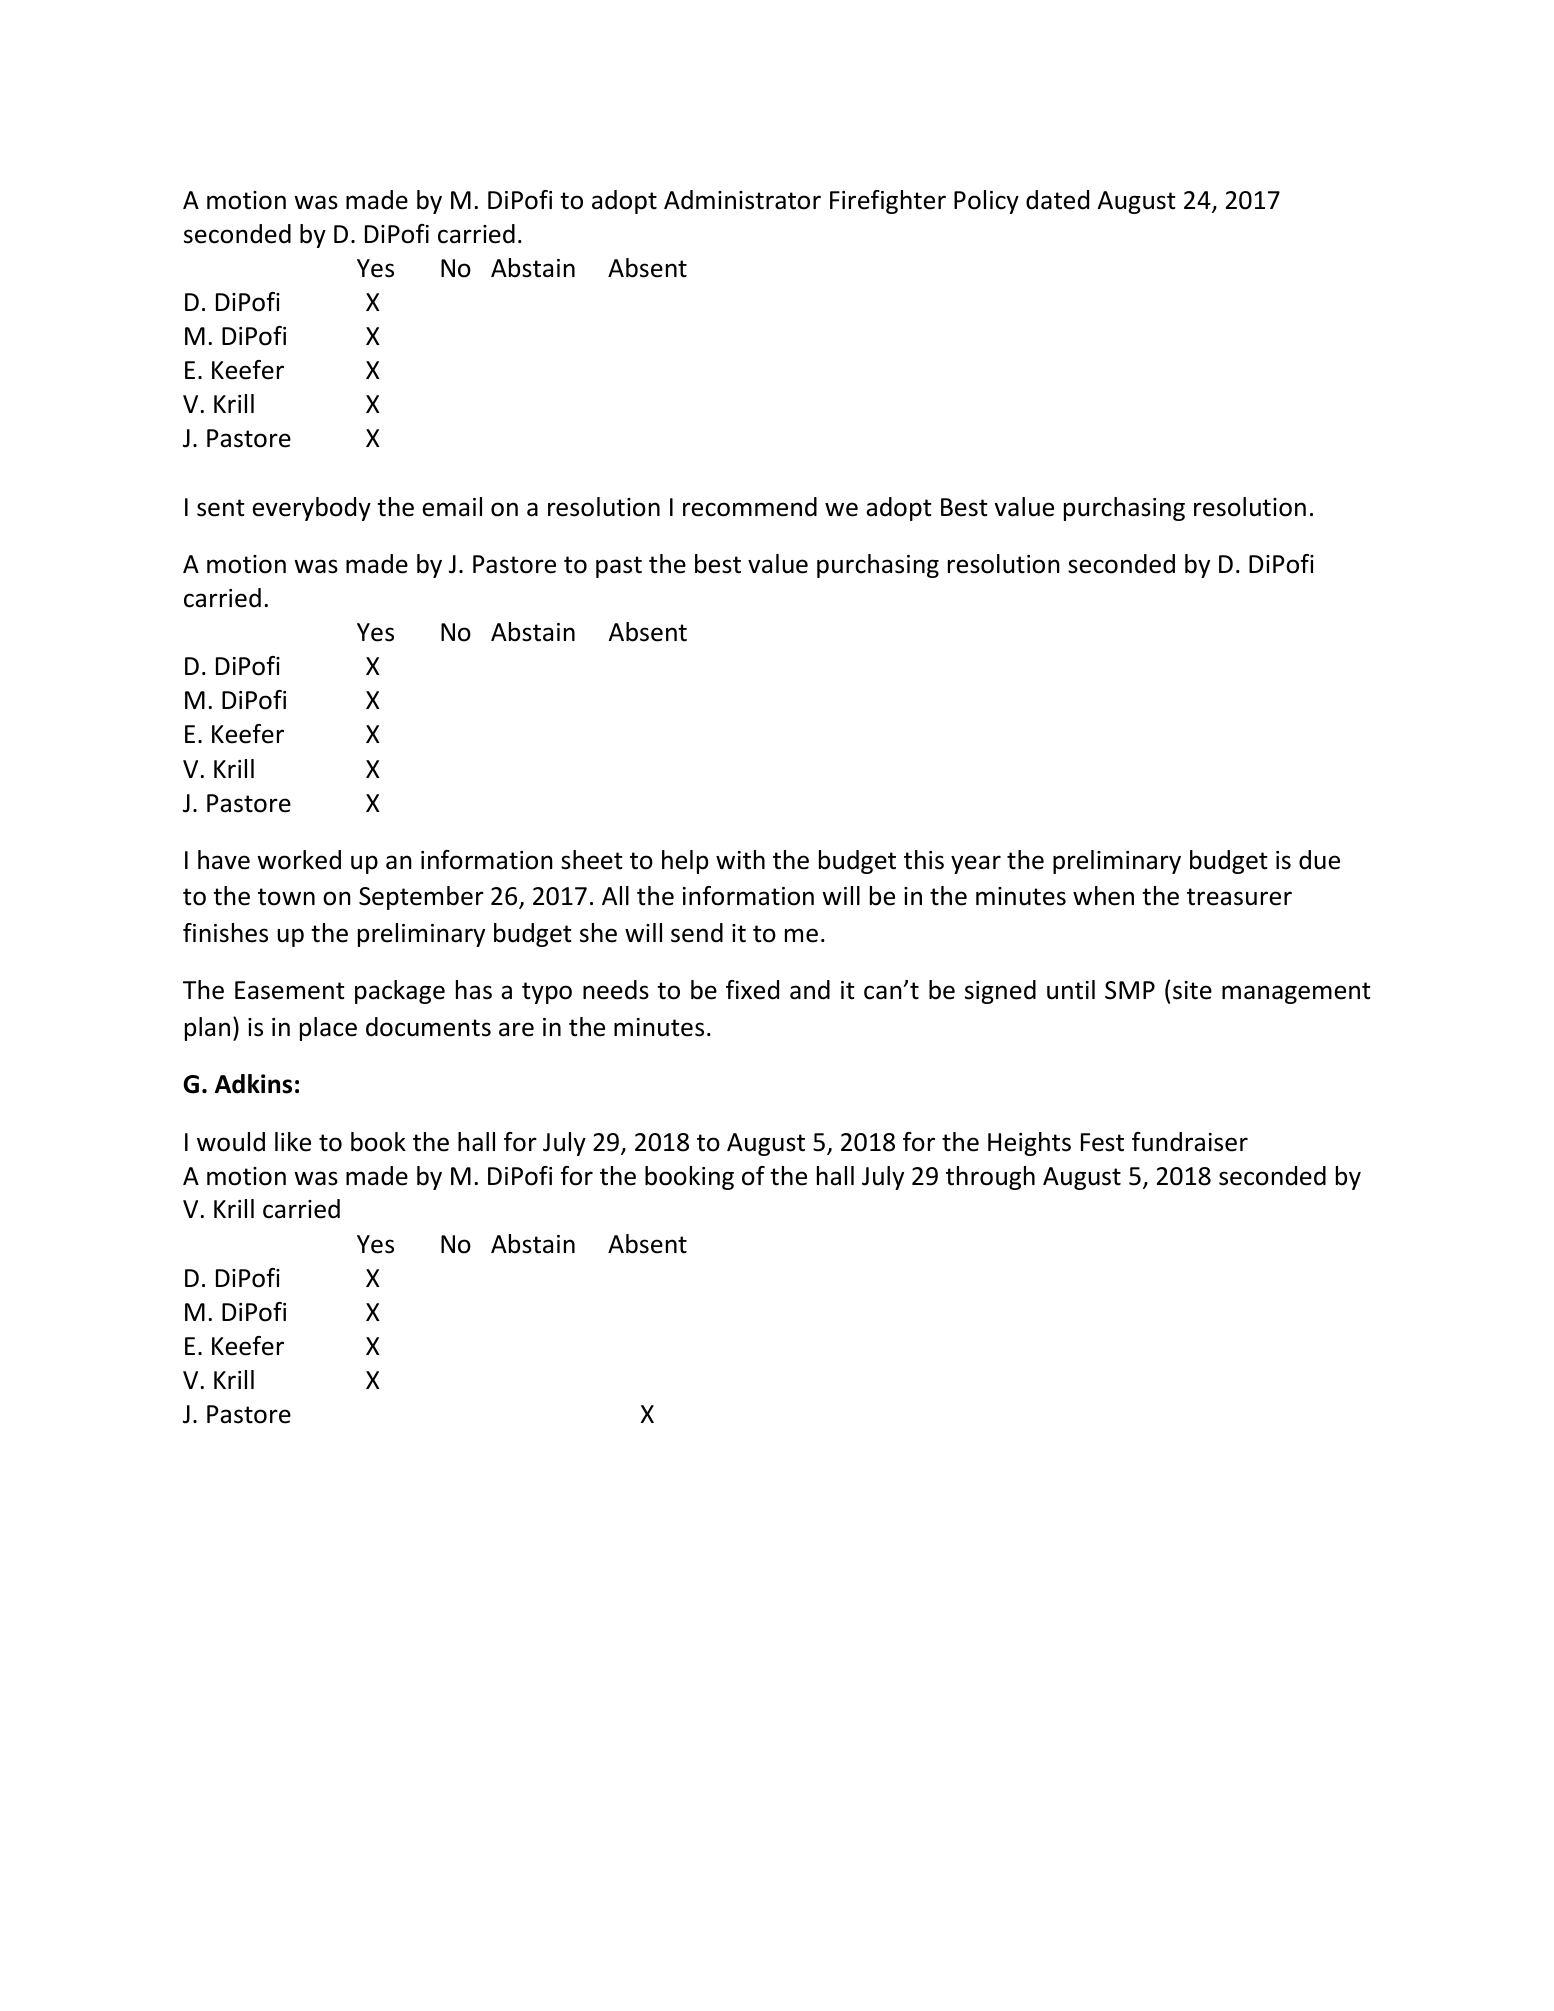 The height and width of the screenshot is (2011, 1554). Describe the element at coordinates (888, 202) in the screenshot. I see `Firefighter` at that location.
